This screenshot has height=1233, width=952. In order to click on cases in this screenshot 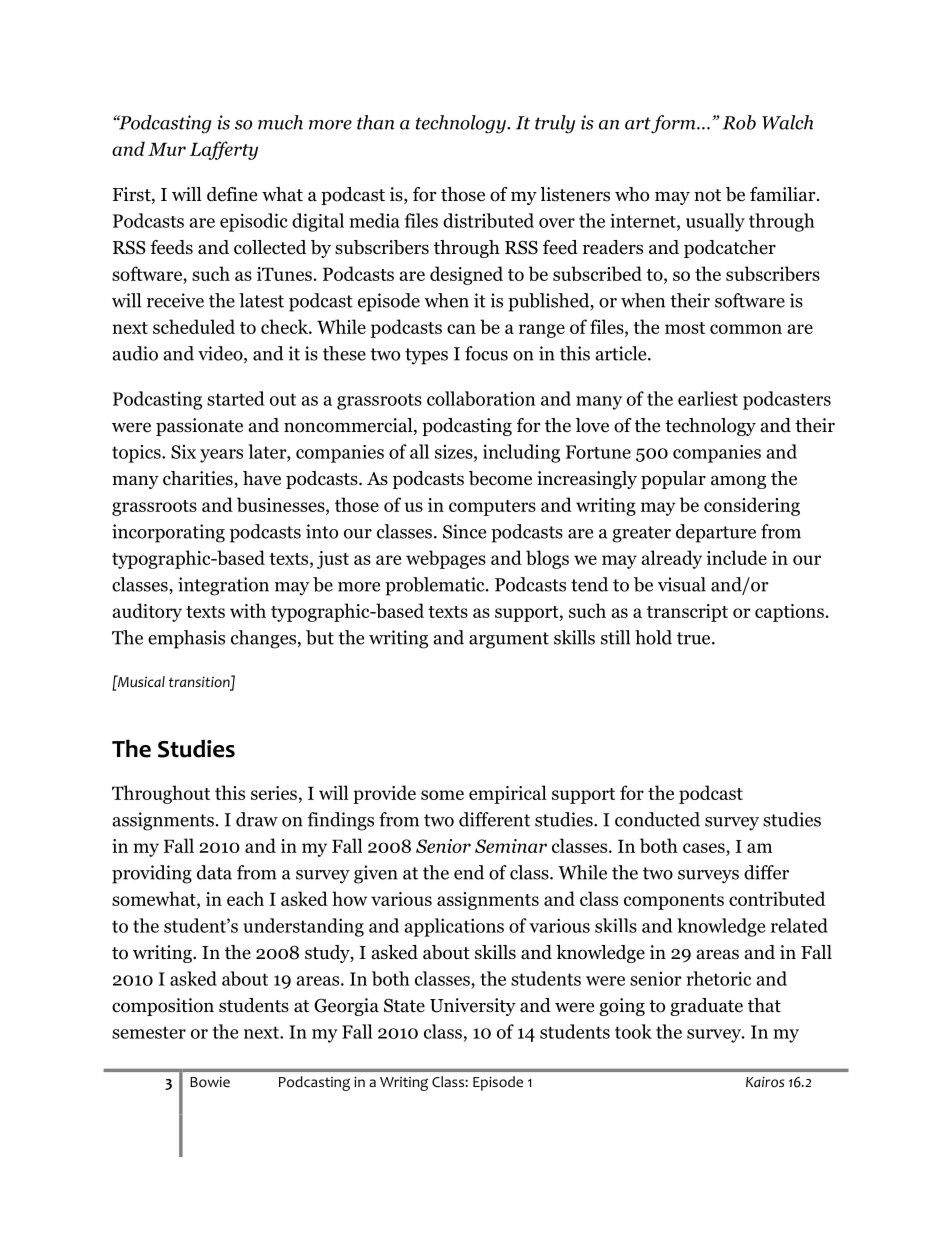, I will do `click(705, 848)`.
